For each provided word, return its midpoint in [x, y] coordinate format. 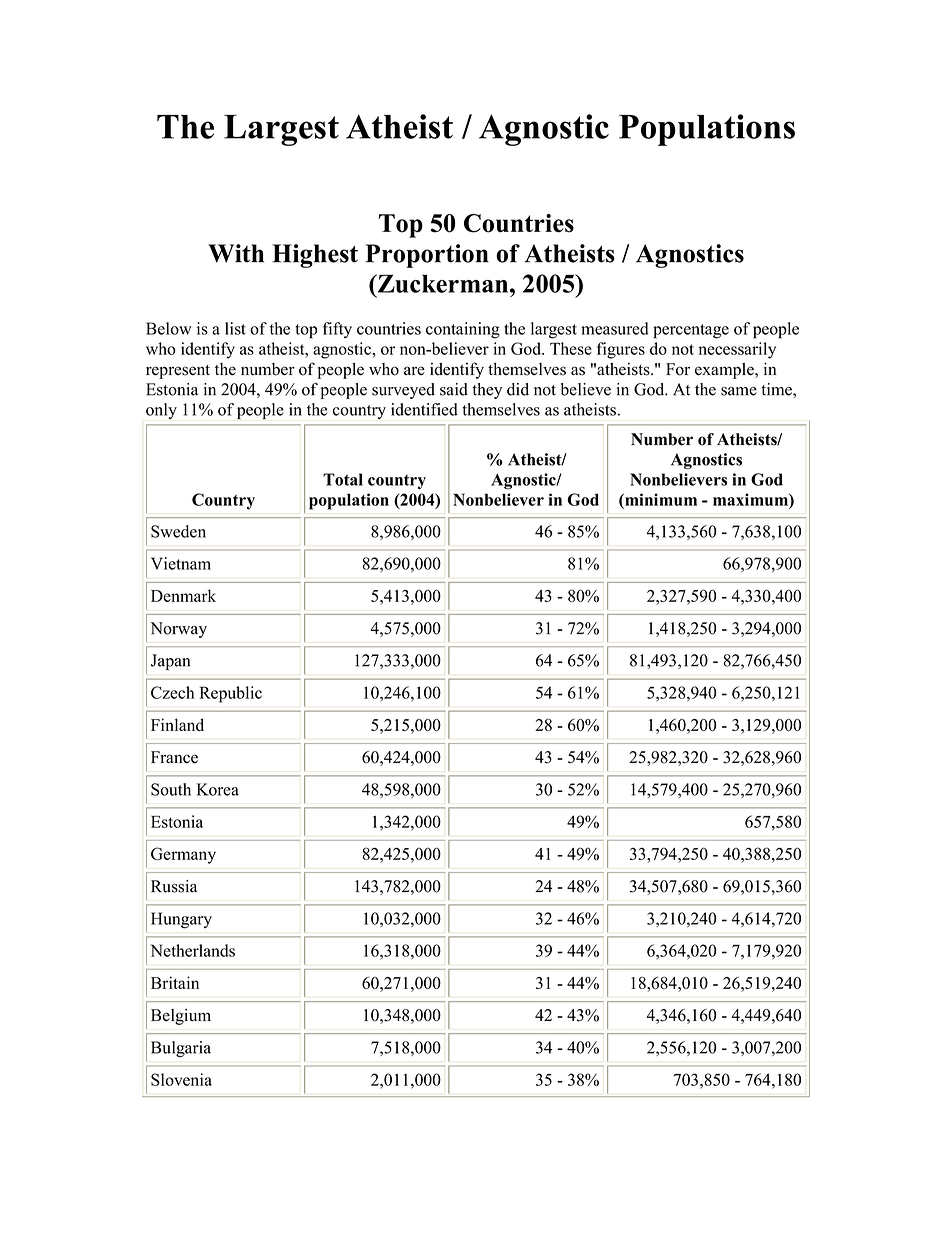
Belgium [181, 1017]
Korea [217, 789]
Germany [183, 855]
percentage [691, 331]
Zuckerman [443, 283]
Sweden [178, 531]
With [236, 253]
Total [343, 479]
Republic [230, 694]
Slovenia [181, 1079]
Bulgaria [181, 1049]
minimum [660, 499]
